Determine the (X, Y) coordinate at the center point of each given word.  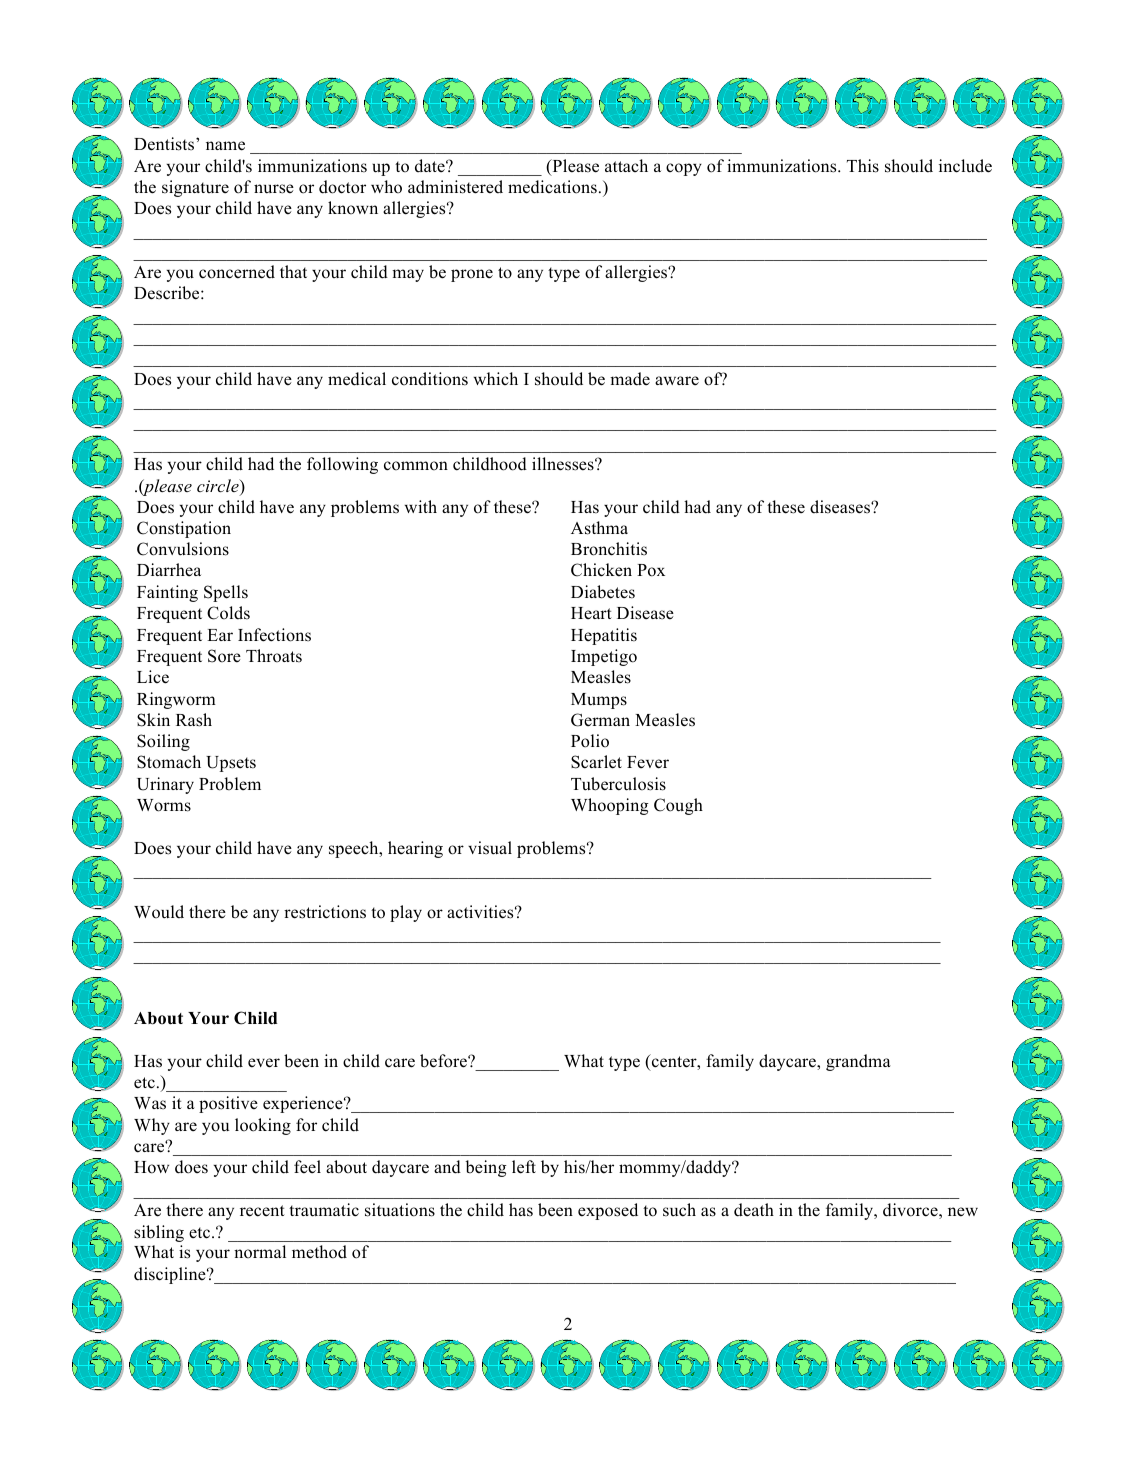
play (406, 913)
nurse (274, 189)
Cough (678, 806)
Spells (226, 593)
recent (262, 1211)
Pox (651, 570)
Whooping (610, 806)
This (863, 166)
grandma (858, 1062)
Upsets (231, 764)
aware (677, 380)
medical (357, 379)
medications (552, 187)
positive (228, 1104)
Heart (591, 613)
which (496, 378)
